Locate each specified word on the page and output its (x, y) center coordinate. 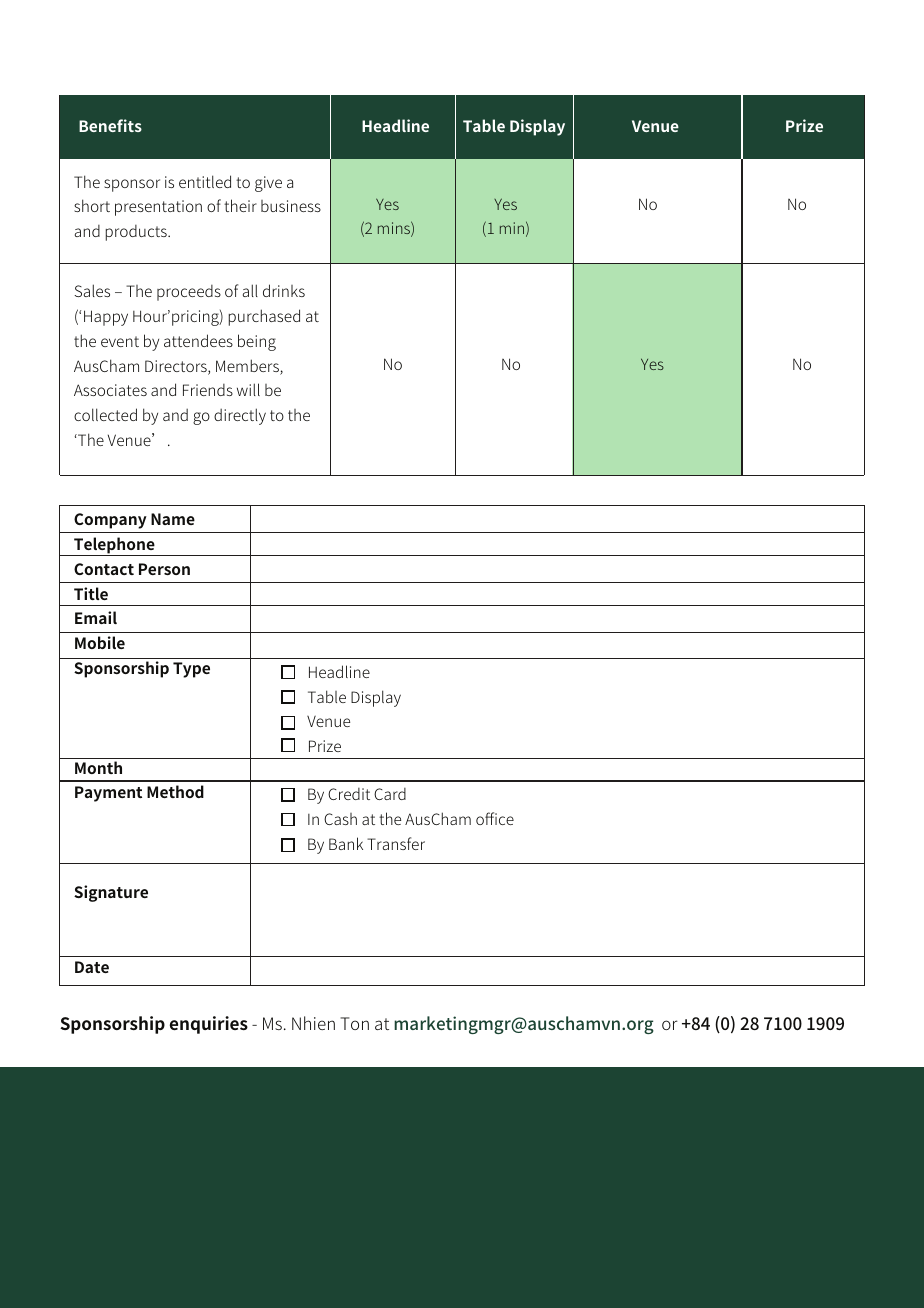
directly (240, 416)
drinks (284, 290)
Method (175, 791)
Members (248, 367)
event (120, 341)
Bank (346, 843)
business (291, 206)
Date (92, 967)
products (137, 233)
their (240, 205)
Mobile (100, 642)
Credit (349, 794)
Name (173, 519)
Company (110, 521)
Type (191, 670)
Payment (108, 794)
